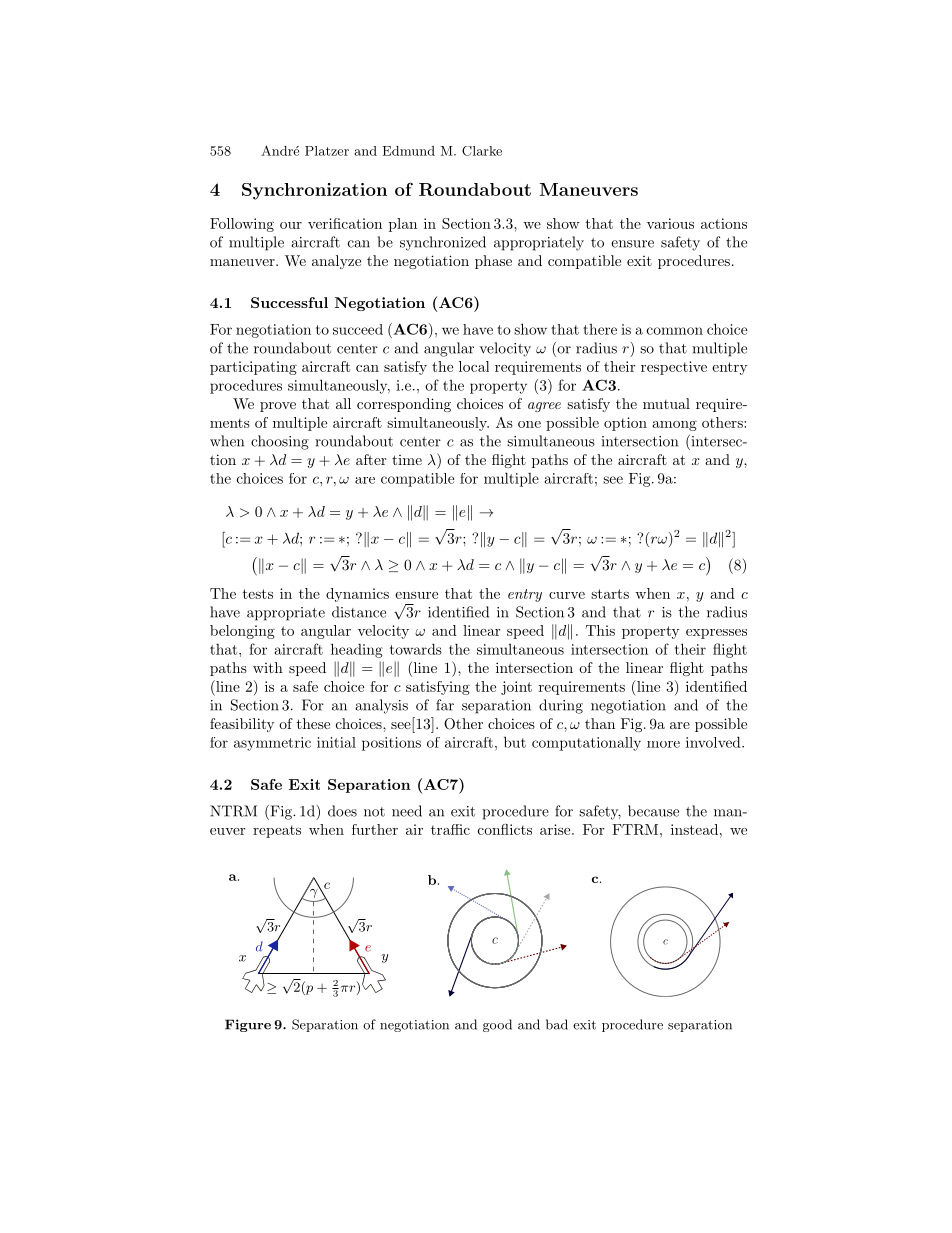 This screenshot has width=952, height=1233. What do you see at coordinates (670, 223) in the screenshot?
I see `various` at bounding box center [670, 223].
